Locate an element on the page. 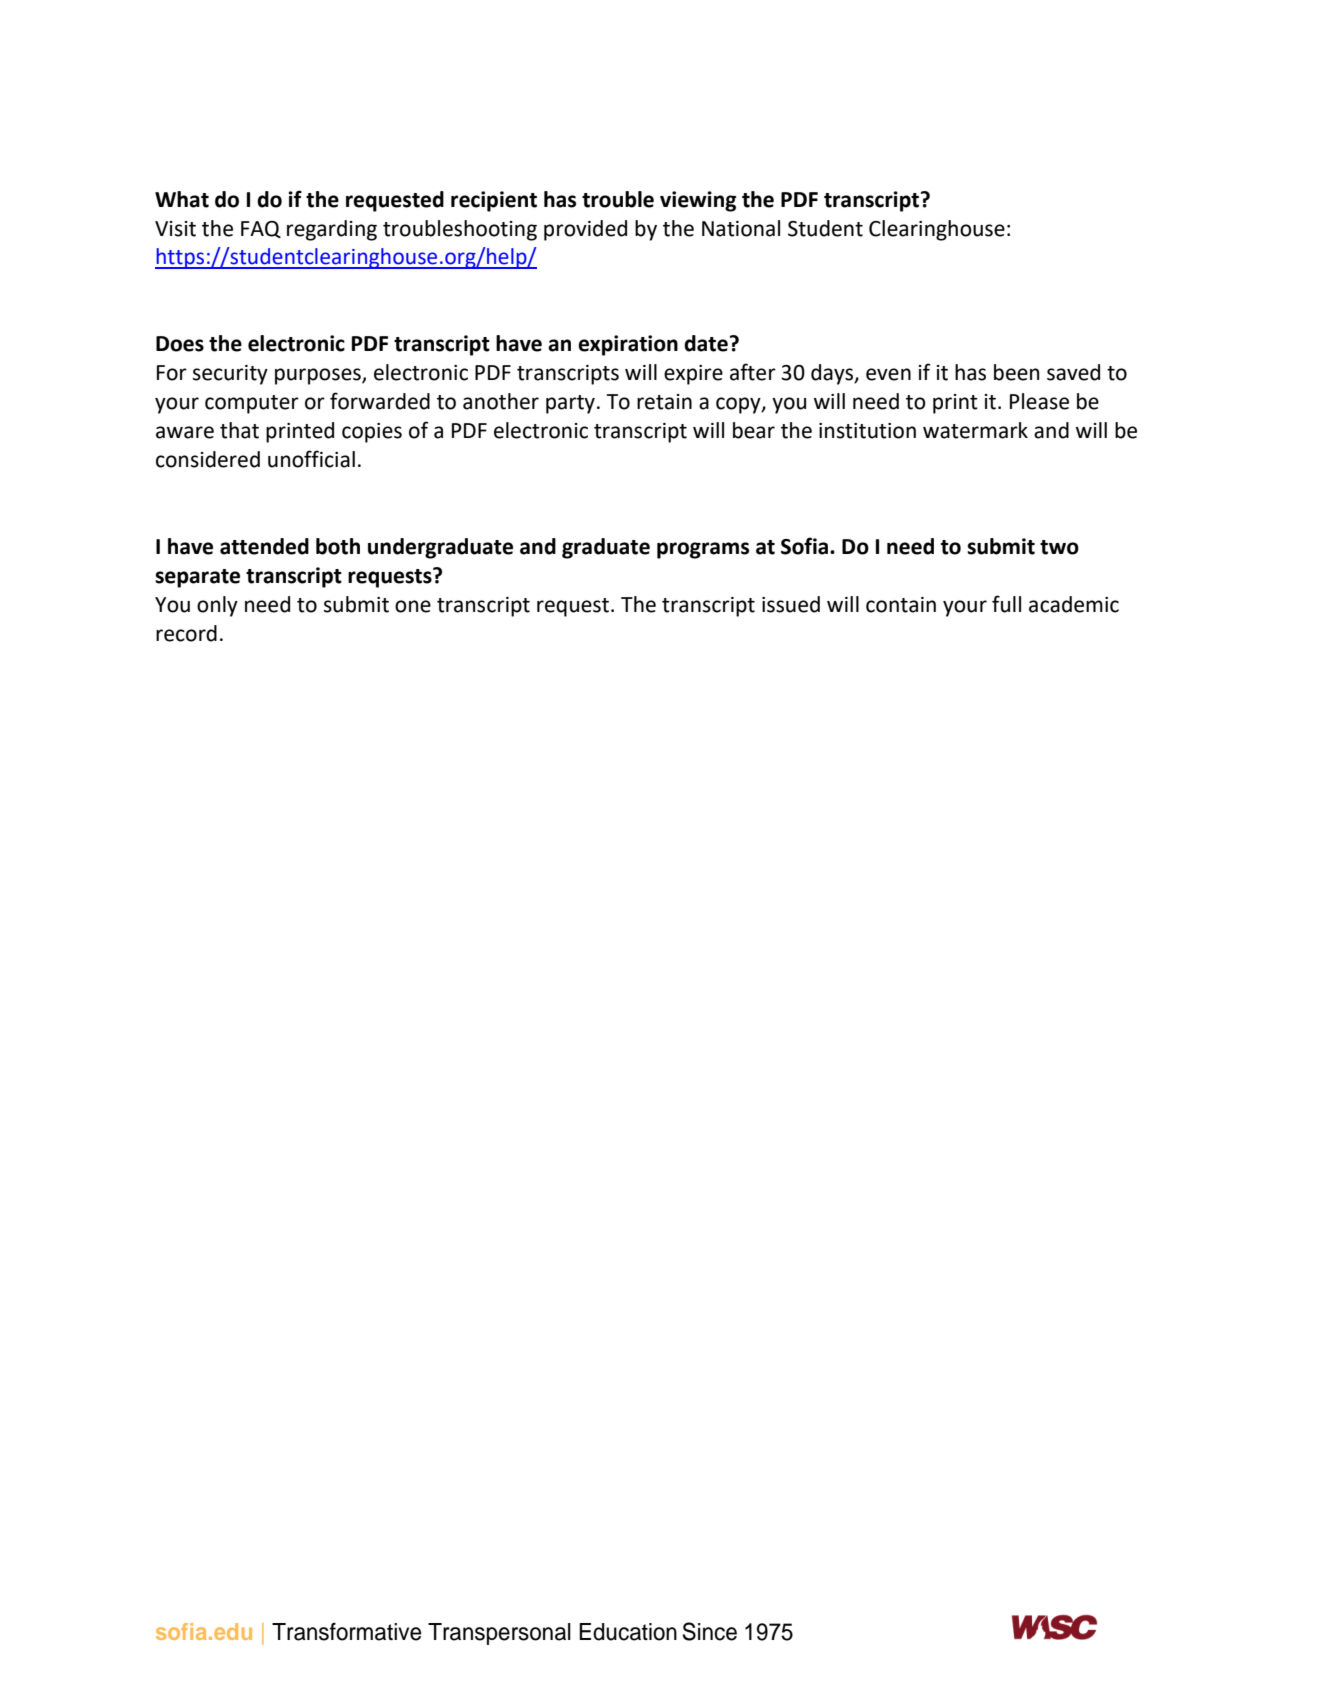  issued is located at coordinates (791, 604).
